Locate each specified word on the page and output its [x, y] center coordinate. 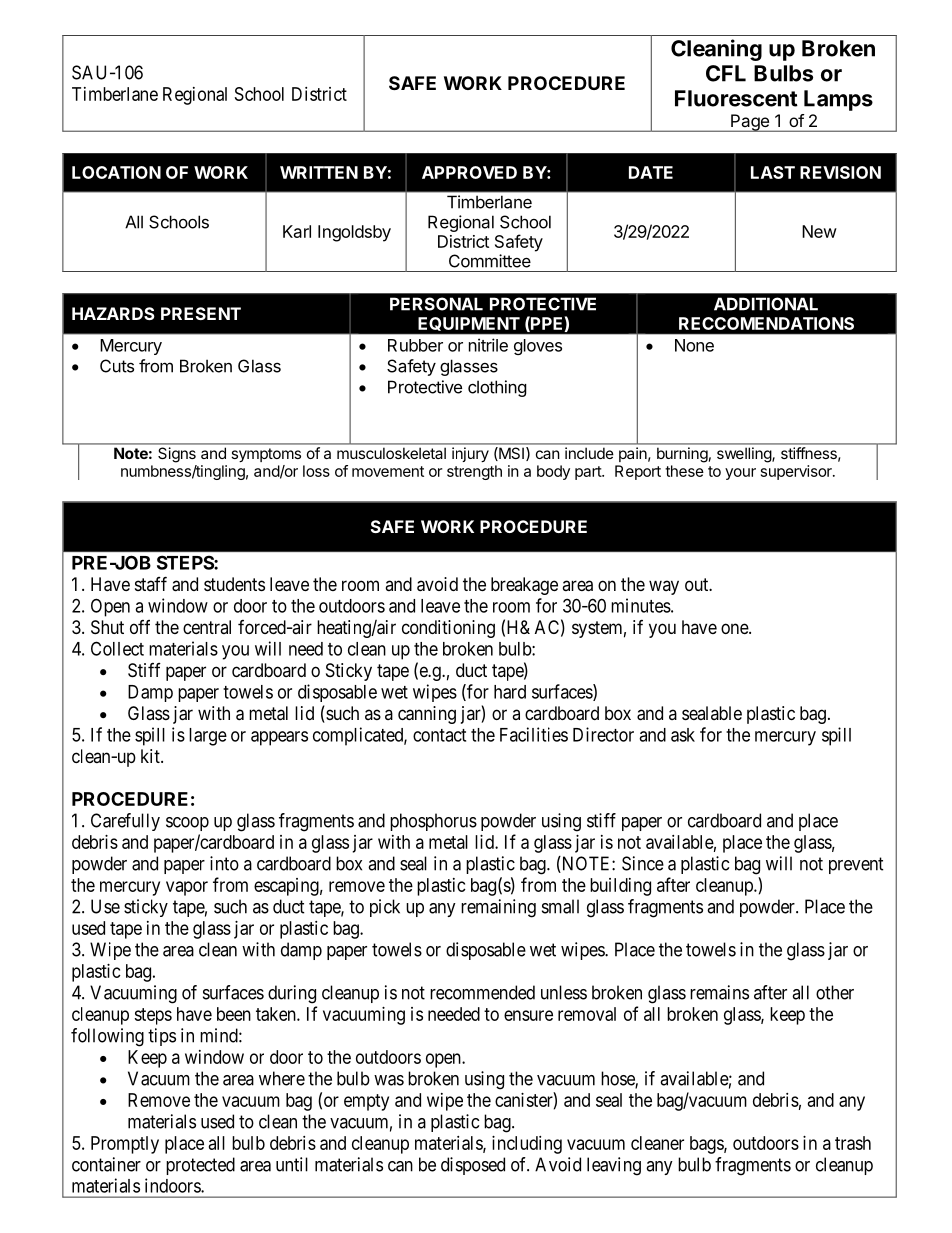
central [207, 627]
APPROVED [469, 172]
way [664, 587]
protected [200, 1166]
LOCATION [116, 172]
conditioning [448, 629]
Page [750, 123]
